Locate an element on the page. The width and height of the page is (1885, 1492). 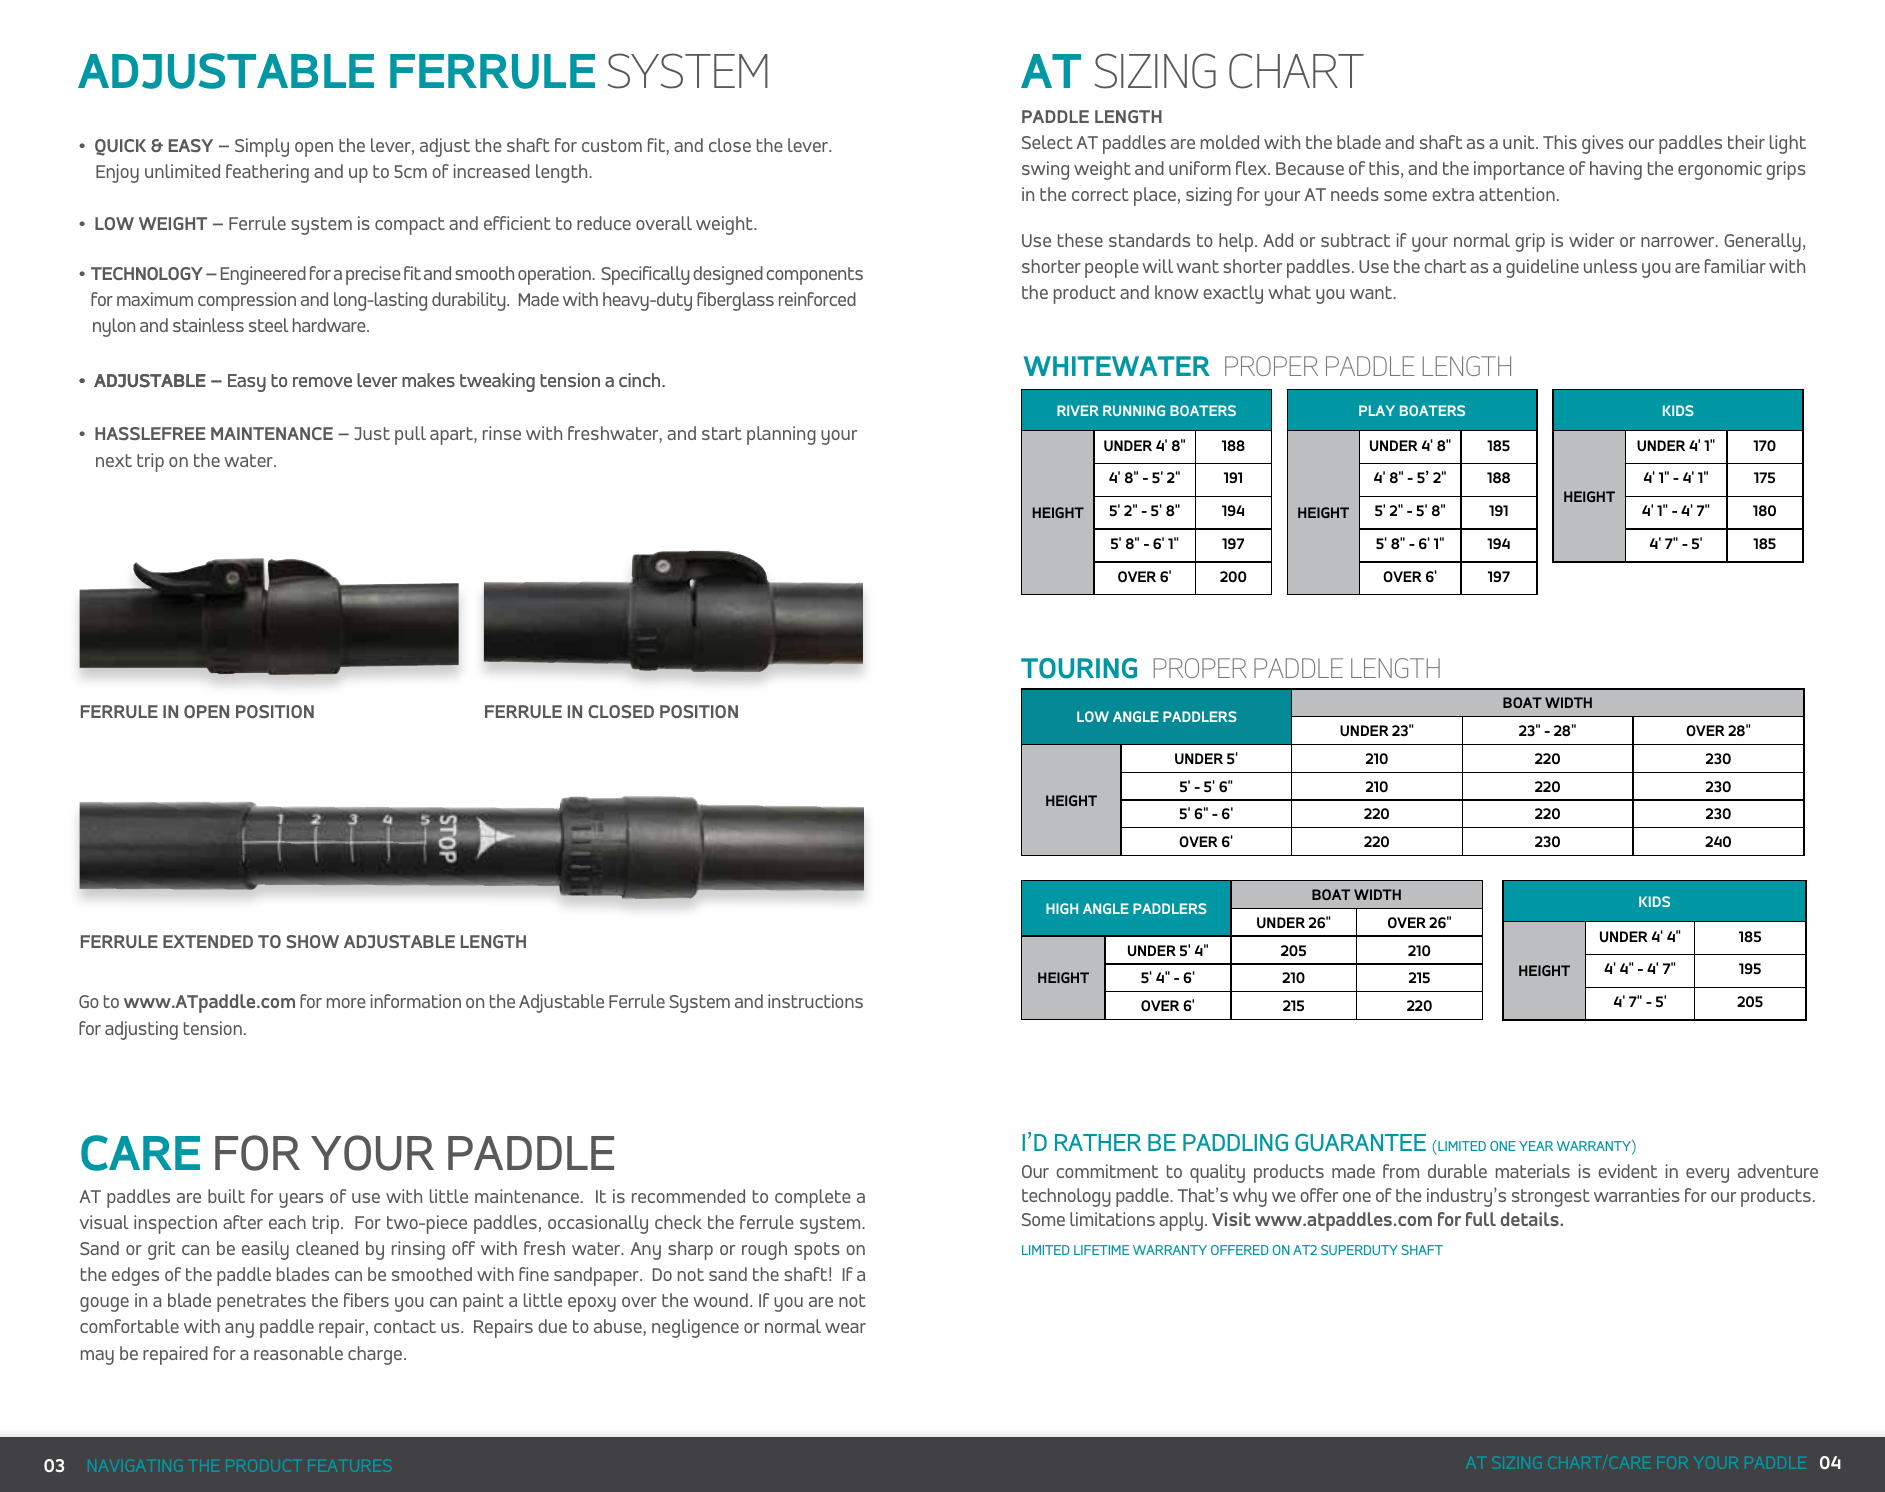
having is located at coordinates (1616, 170).
